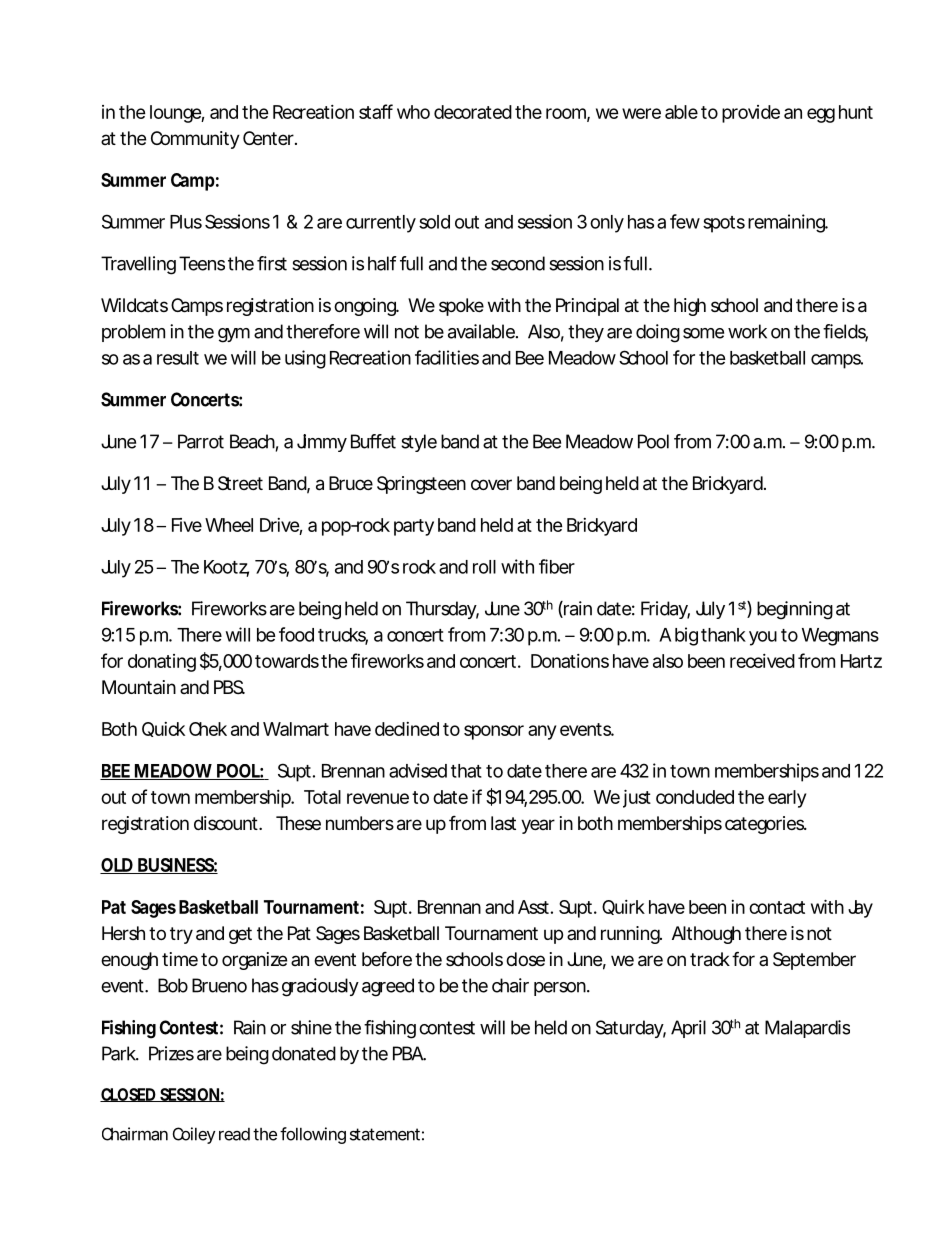 Image resolution: width=952 pixels, height=1233 pixels. Describe the element at coordinates (234, 1134) in the document. I see `read` at that location.
